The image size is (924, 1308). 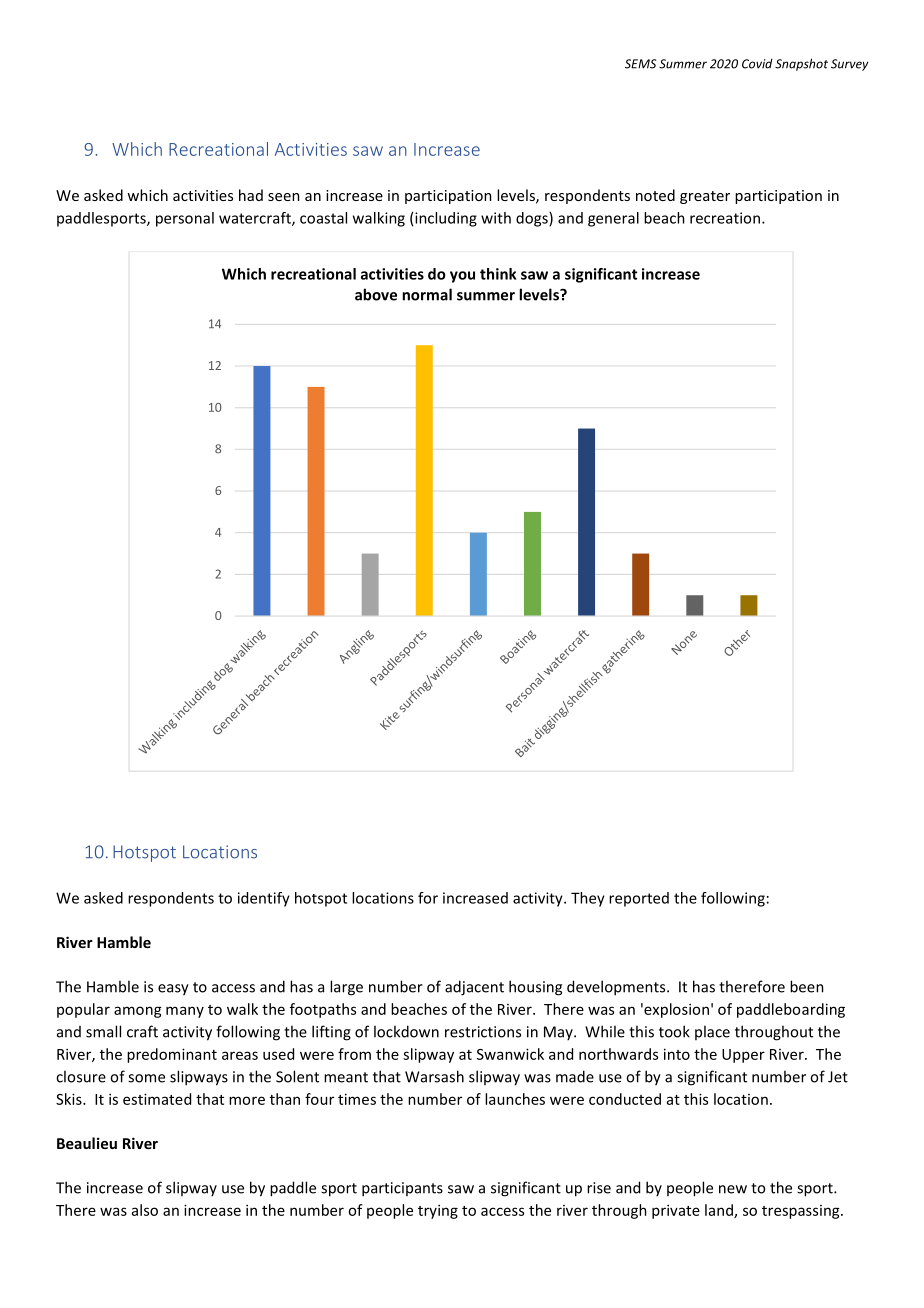 I want to click on normal, so click(x=427, y=294).
